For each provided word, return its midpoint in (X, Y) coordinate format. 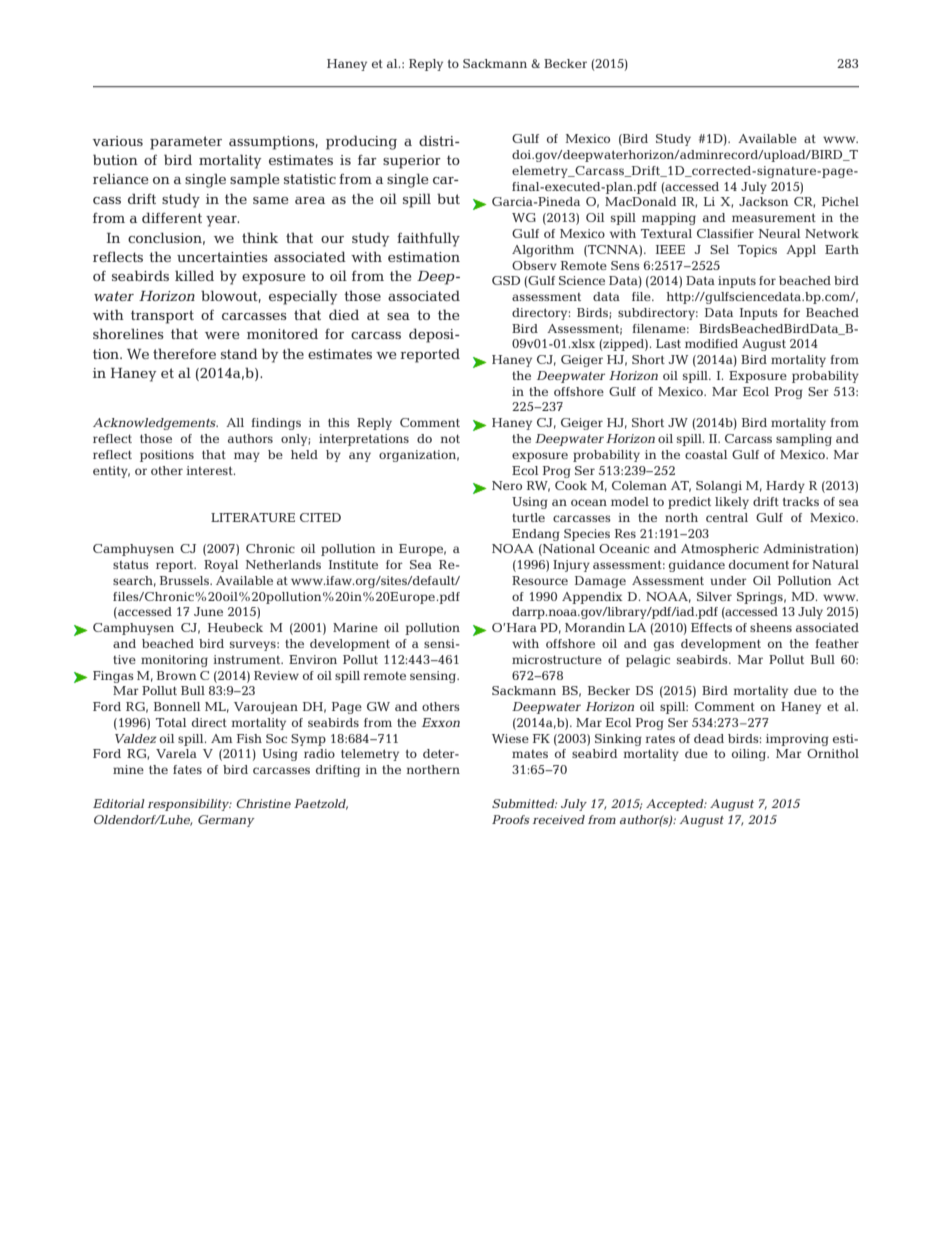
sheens (771, 627)
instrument (248, 659)
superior (412, 162)
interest (210, 470)
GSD (506, 280)
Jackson (764, 201)
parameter (186, 143)
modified (711, 343)
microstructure (557, 659)
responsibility (190, 805)
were (222, 335)
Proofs (511, 819)
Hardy (785, 487)
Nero (507, 485)
